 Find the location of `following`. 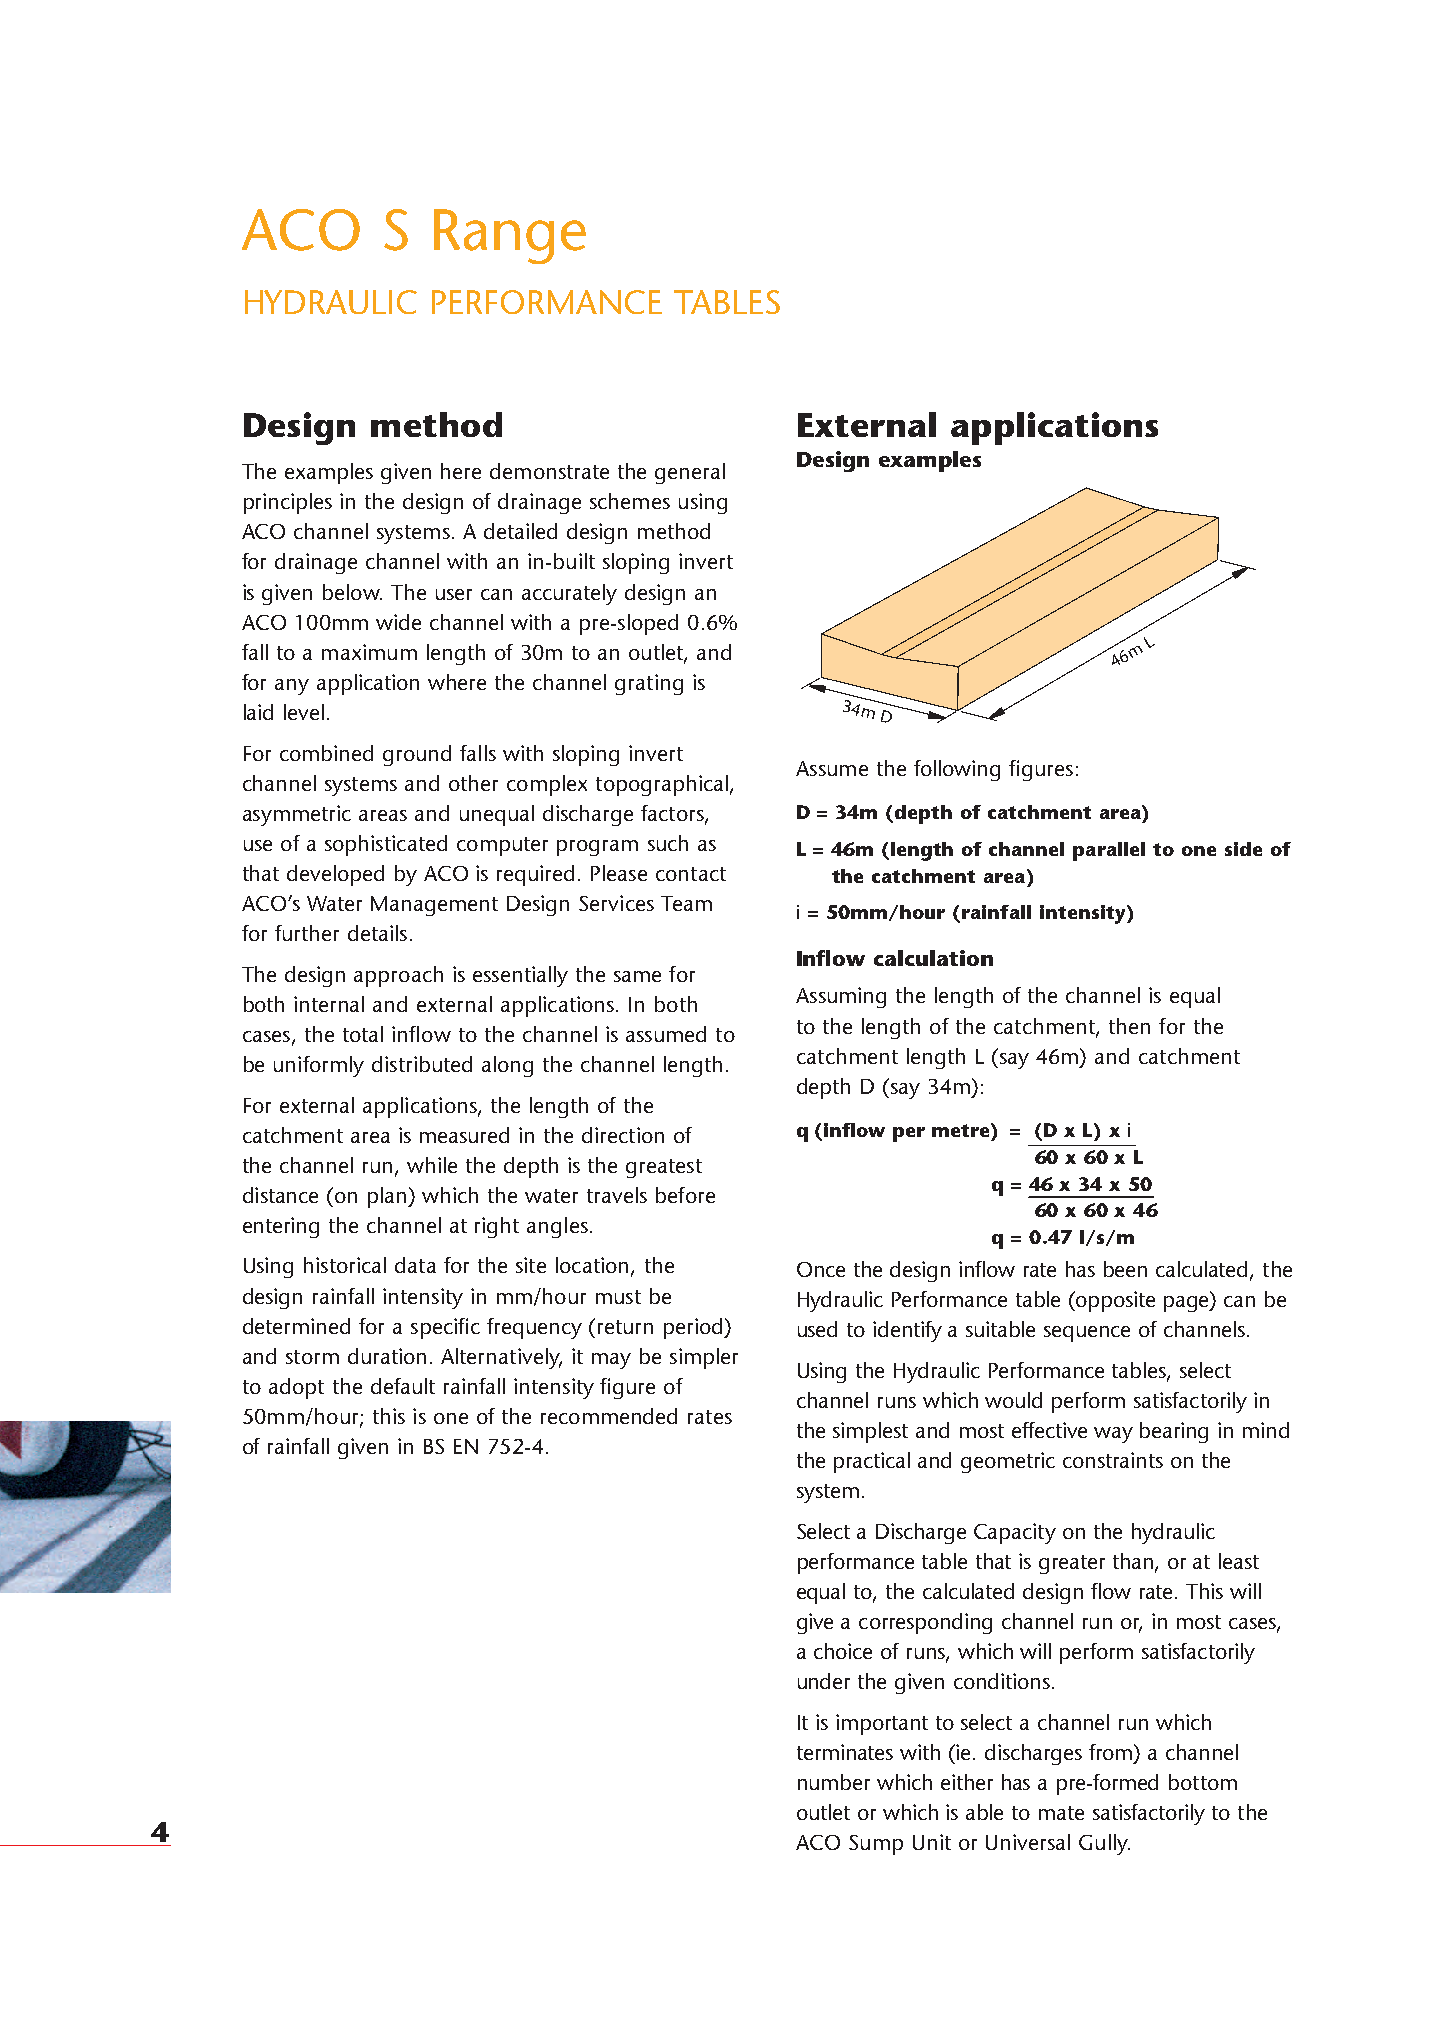

following is located at coordinates (957, 770).
